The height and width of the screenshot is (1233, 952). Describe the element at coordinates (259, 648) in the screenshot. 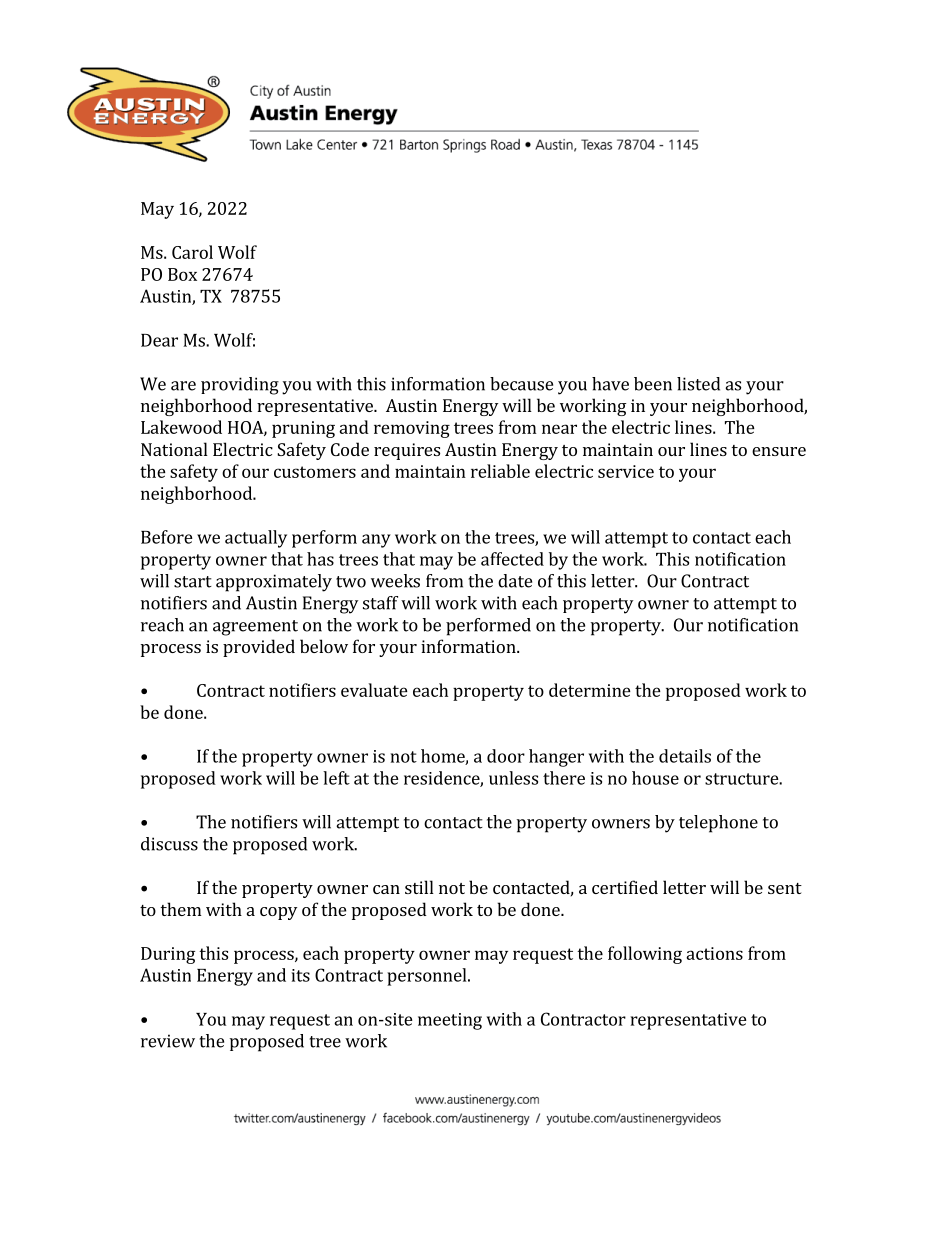

I see `provided` at that location.
